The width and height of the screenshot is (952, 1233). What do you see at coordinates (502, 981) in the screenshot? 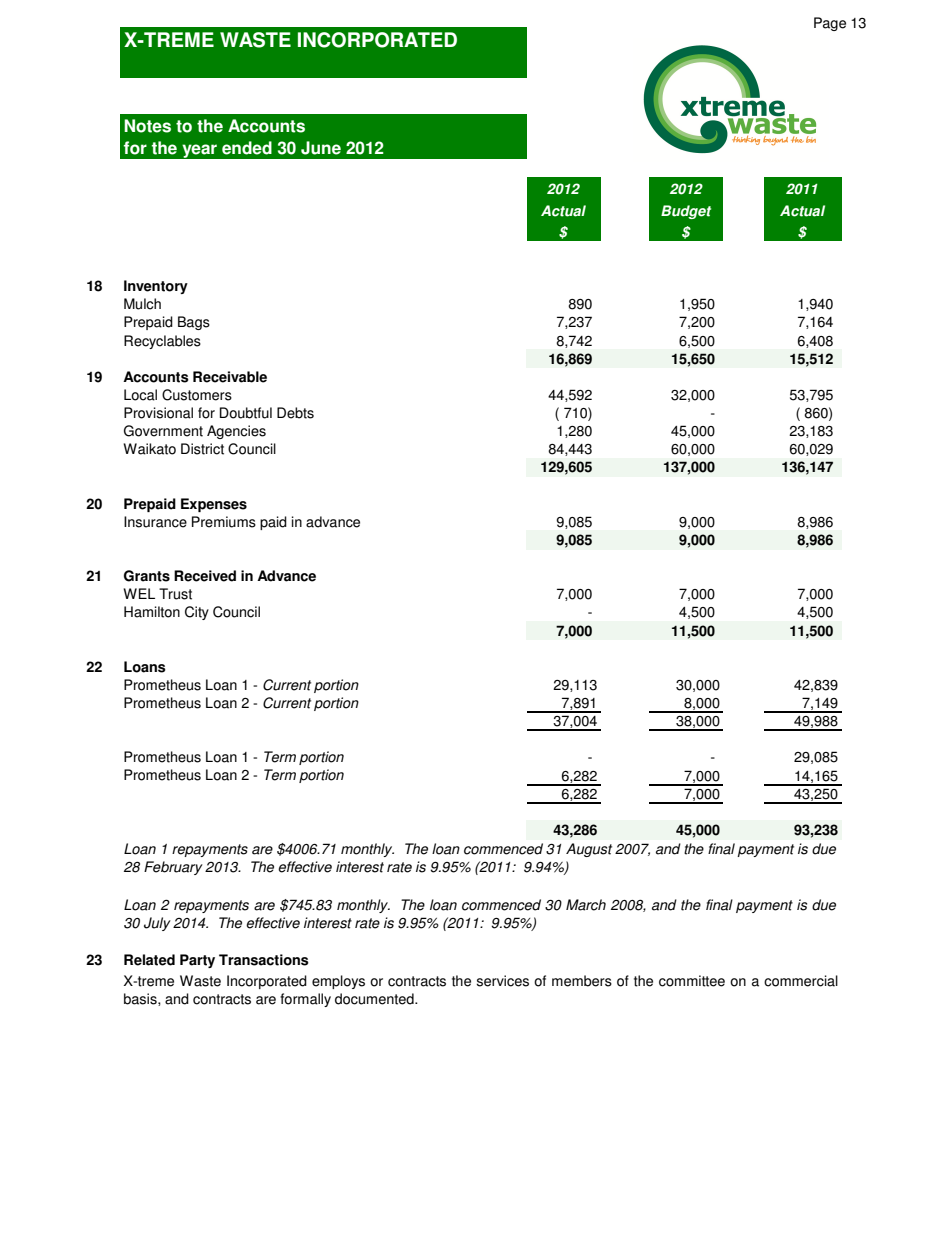
I see `services` at bounding box center [502, 981].
